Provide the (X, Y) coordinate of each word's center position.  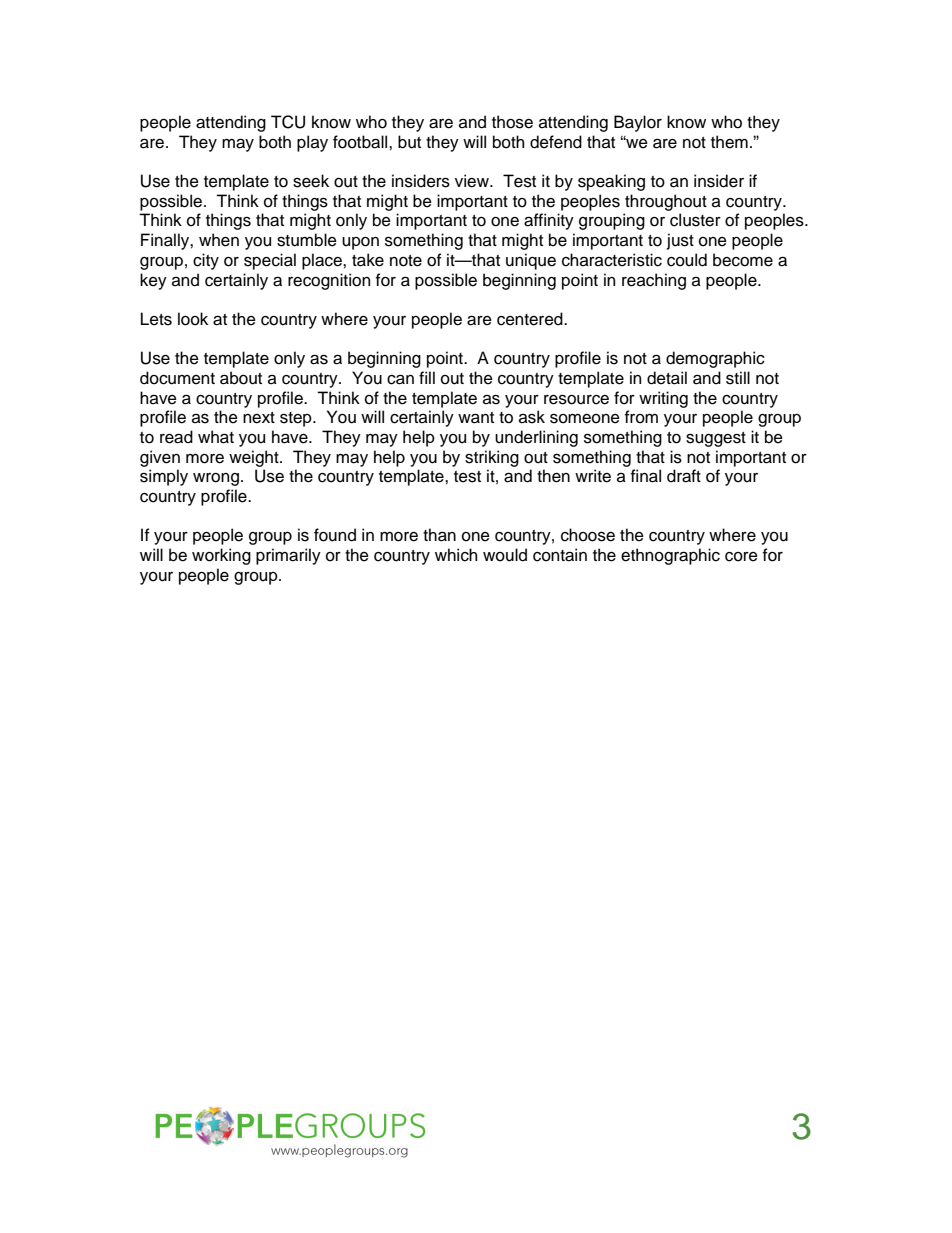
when (219, 240)
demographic (715, 359)
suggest (716, 439)
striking (492, 458)
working (221, 556)
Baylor (638, 123)
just (680, 241)
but (409, 142)
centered (531, 319)
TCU (288, 122)
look (193, 319)
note (406, 261)
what (216, 437)
